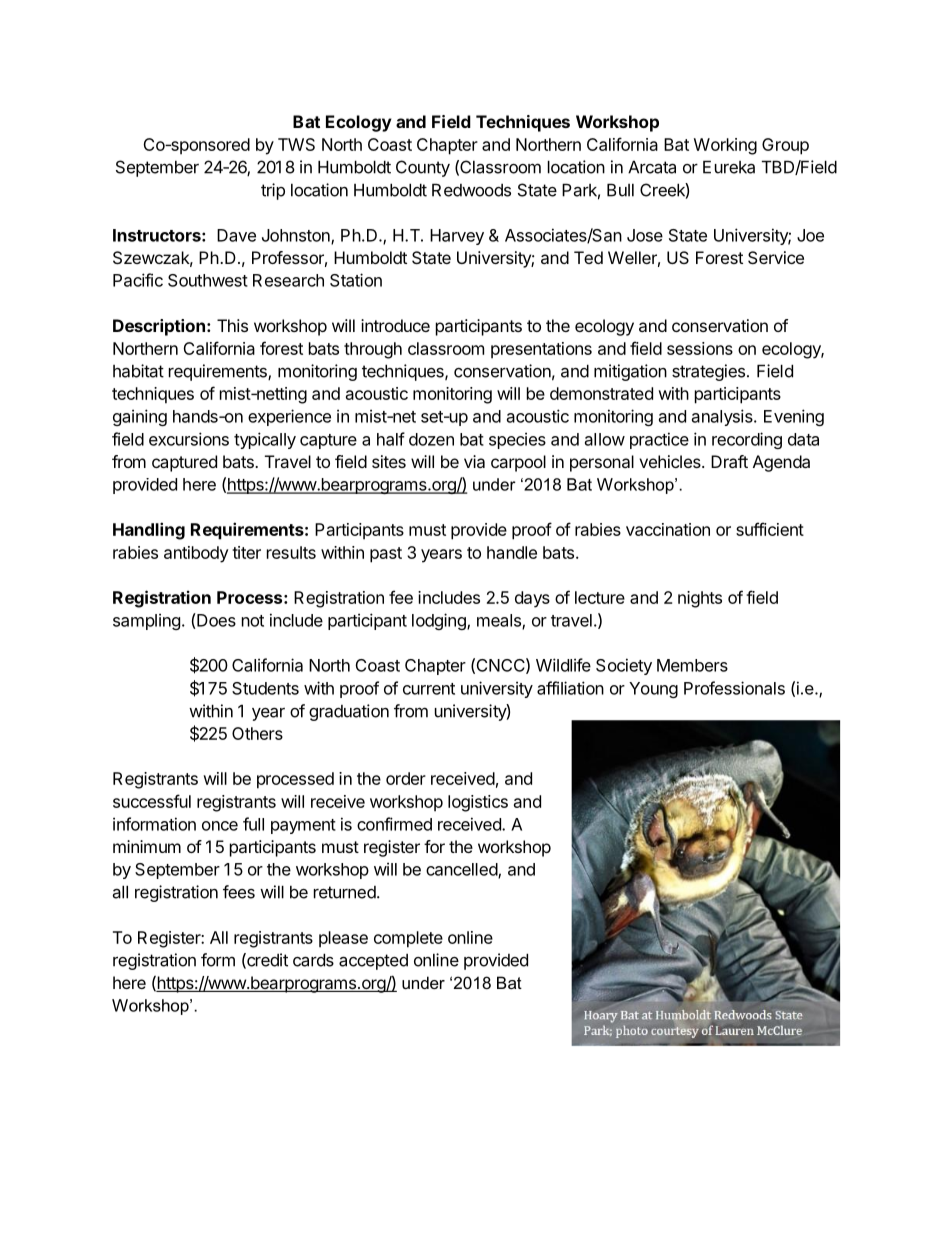 Image resolution: width=952 pixels, height=1233 pixels. I want to click on Eureka, so click(729, 167).
